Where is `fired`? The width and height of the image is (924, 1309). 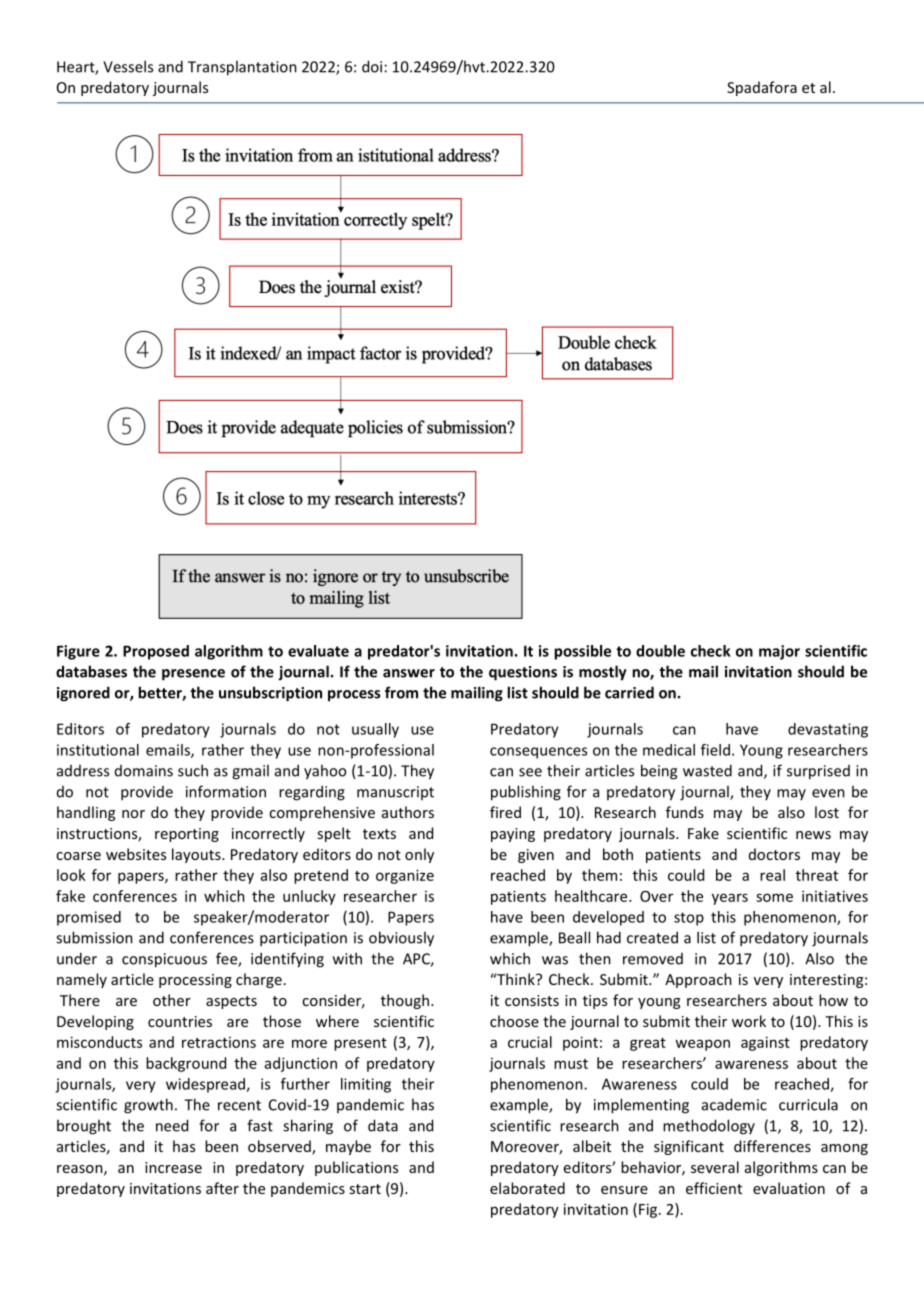 fired is located at coordinates (505, 812).
